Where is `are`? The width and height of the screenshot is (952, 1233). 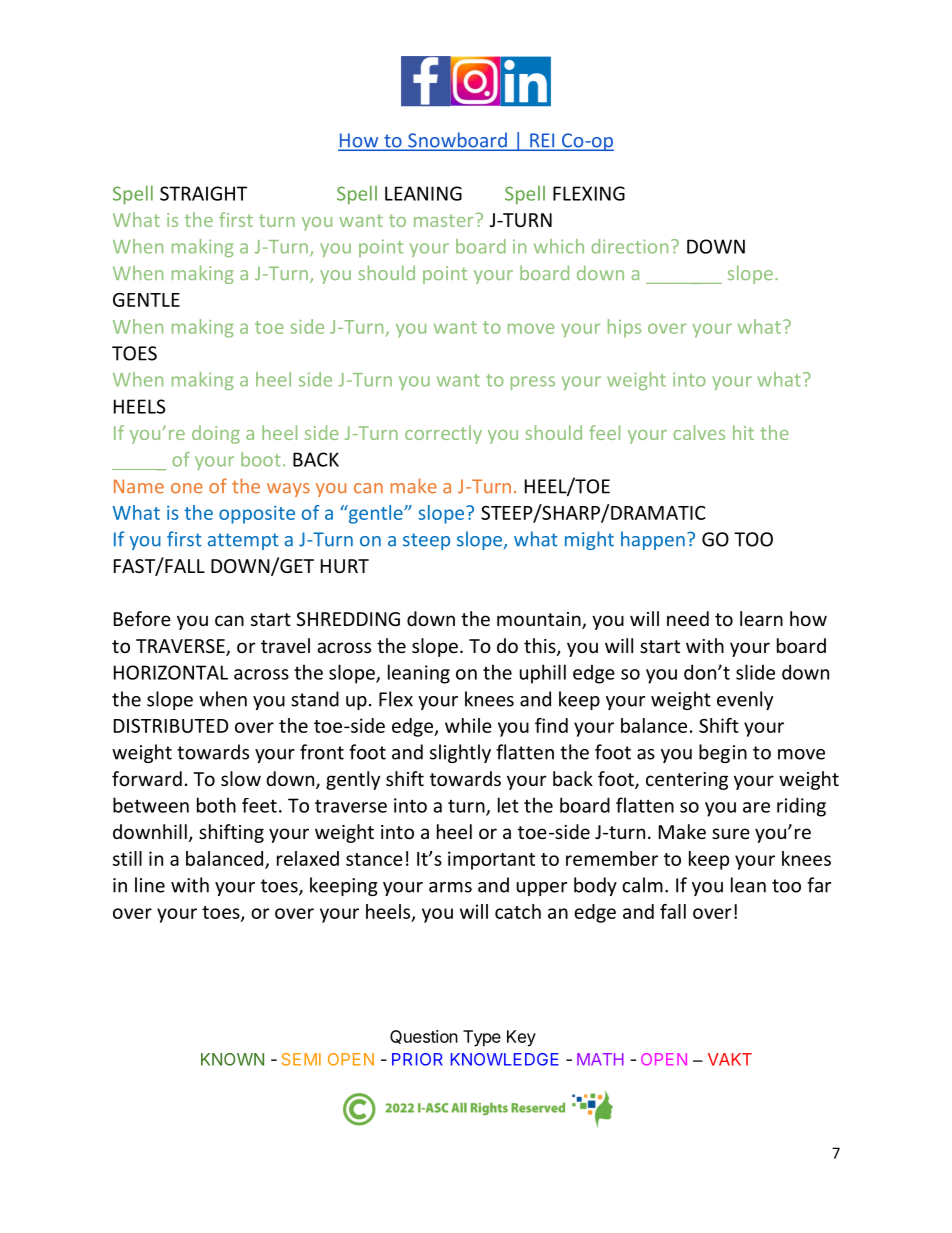 are is located at coordinates (756, 807).
